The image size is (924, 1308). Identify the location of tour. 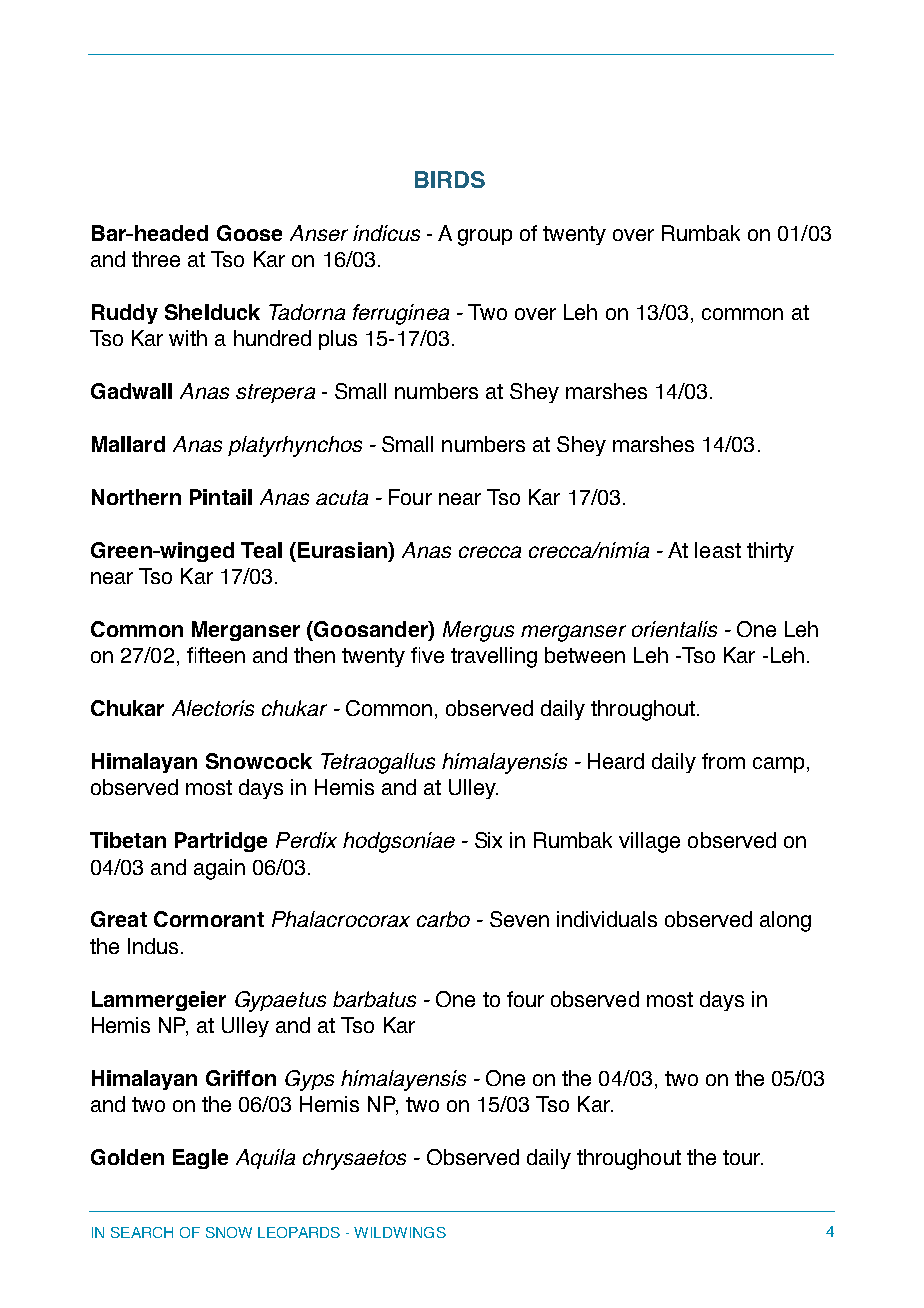
(743, 1157).
